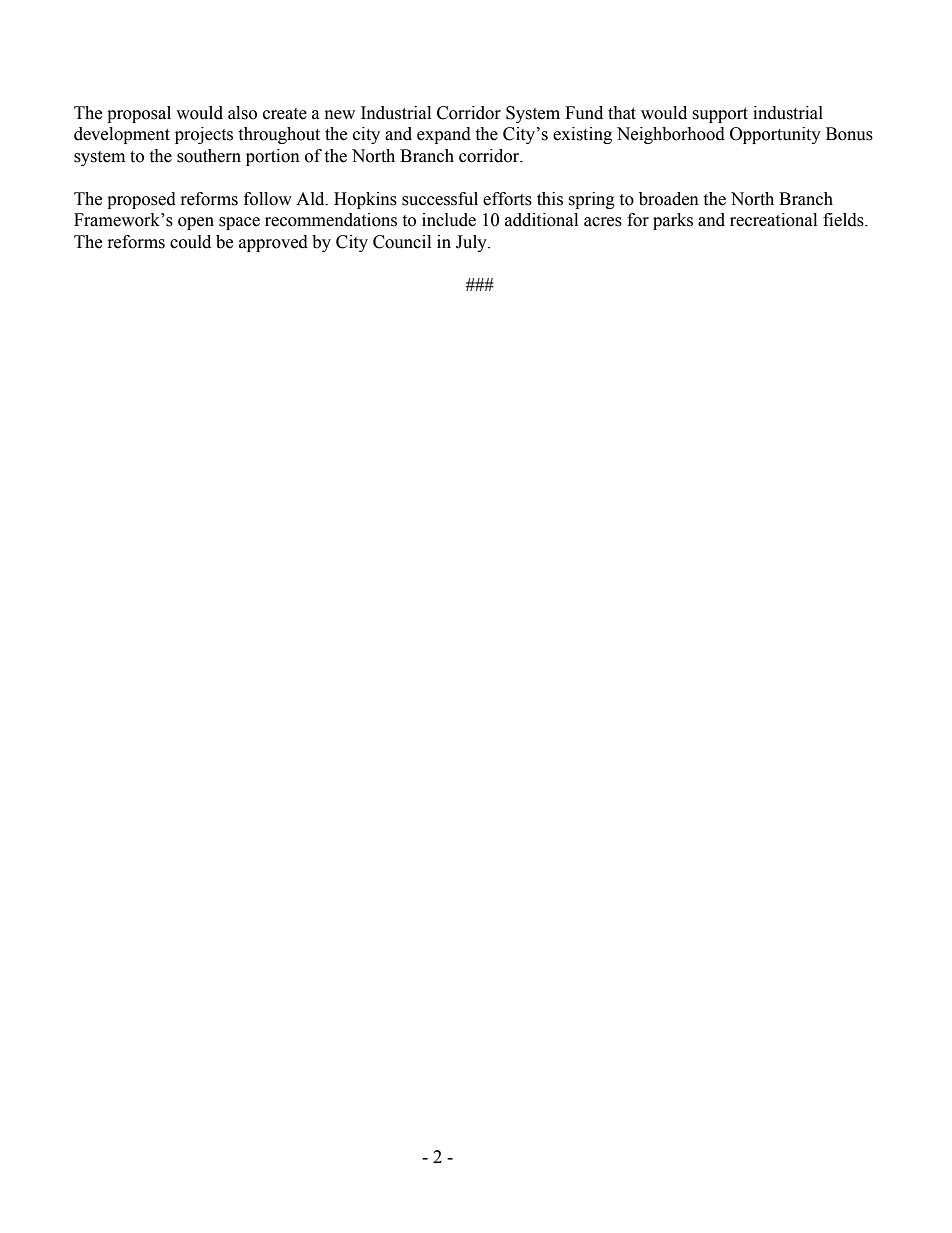  I want to click on follow, so click(268, 199).
